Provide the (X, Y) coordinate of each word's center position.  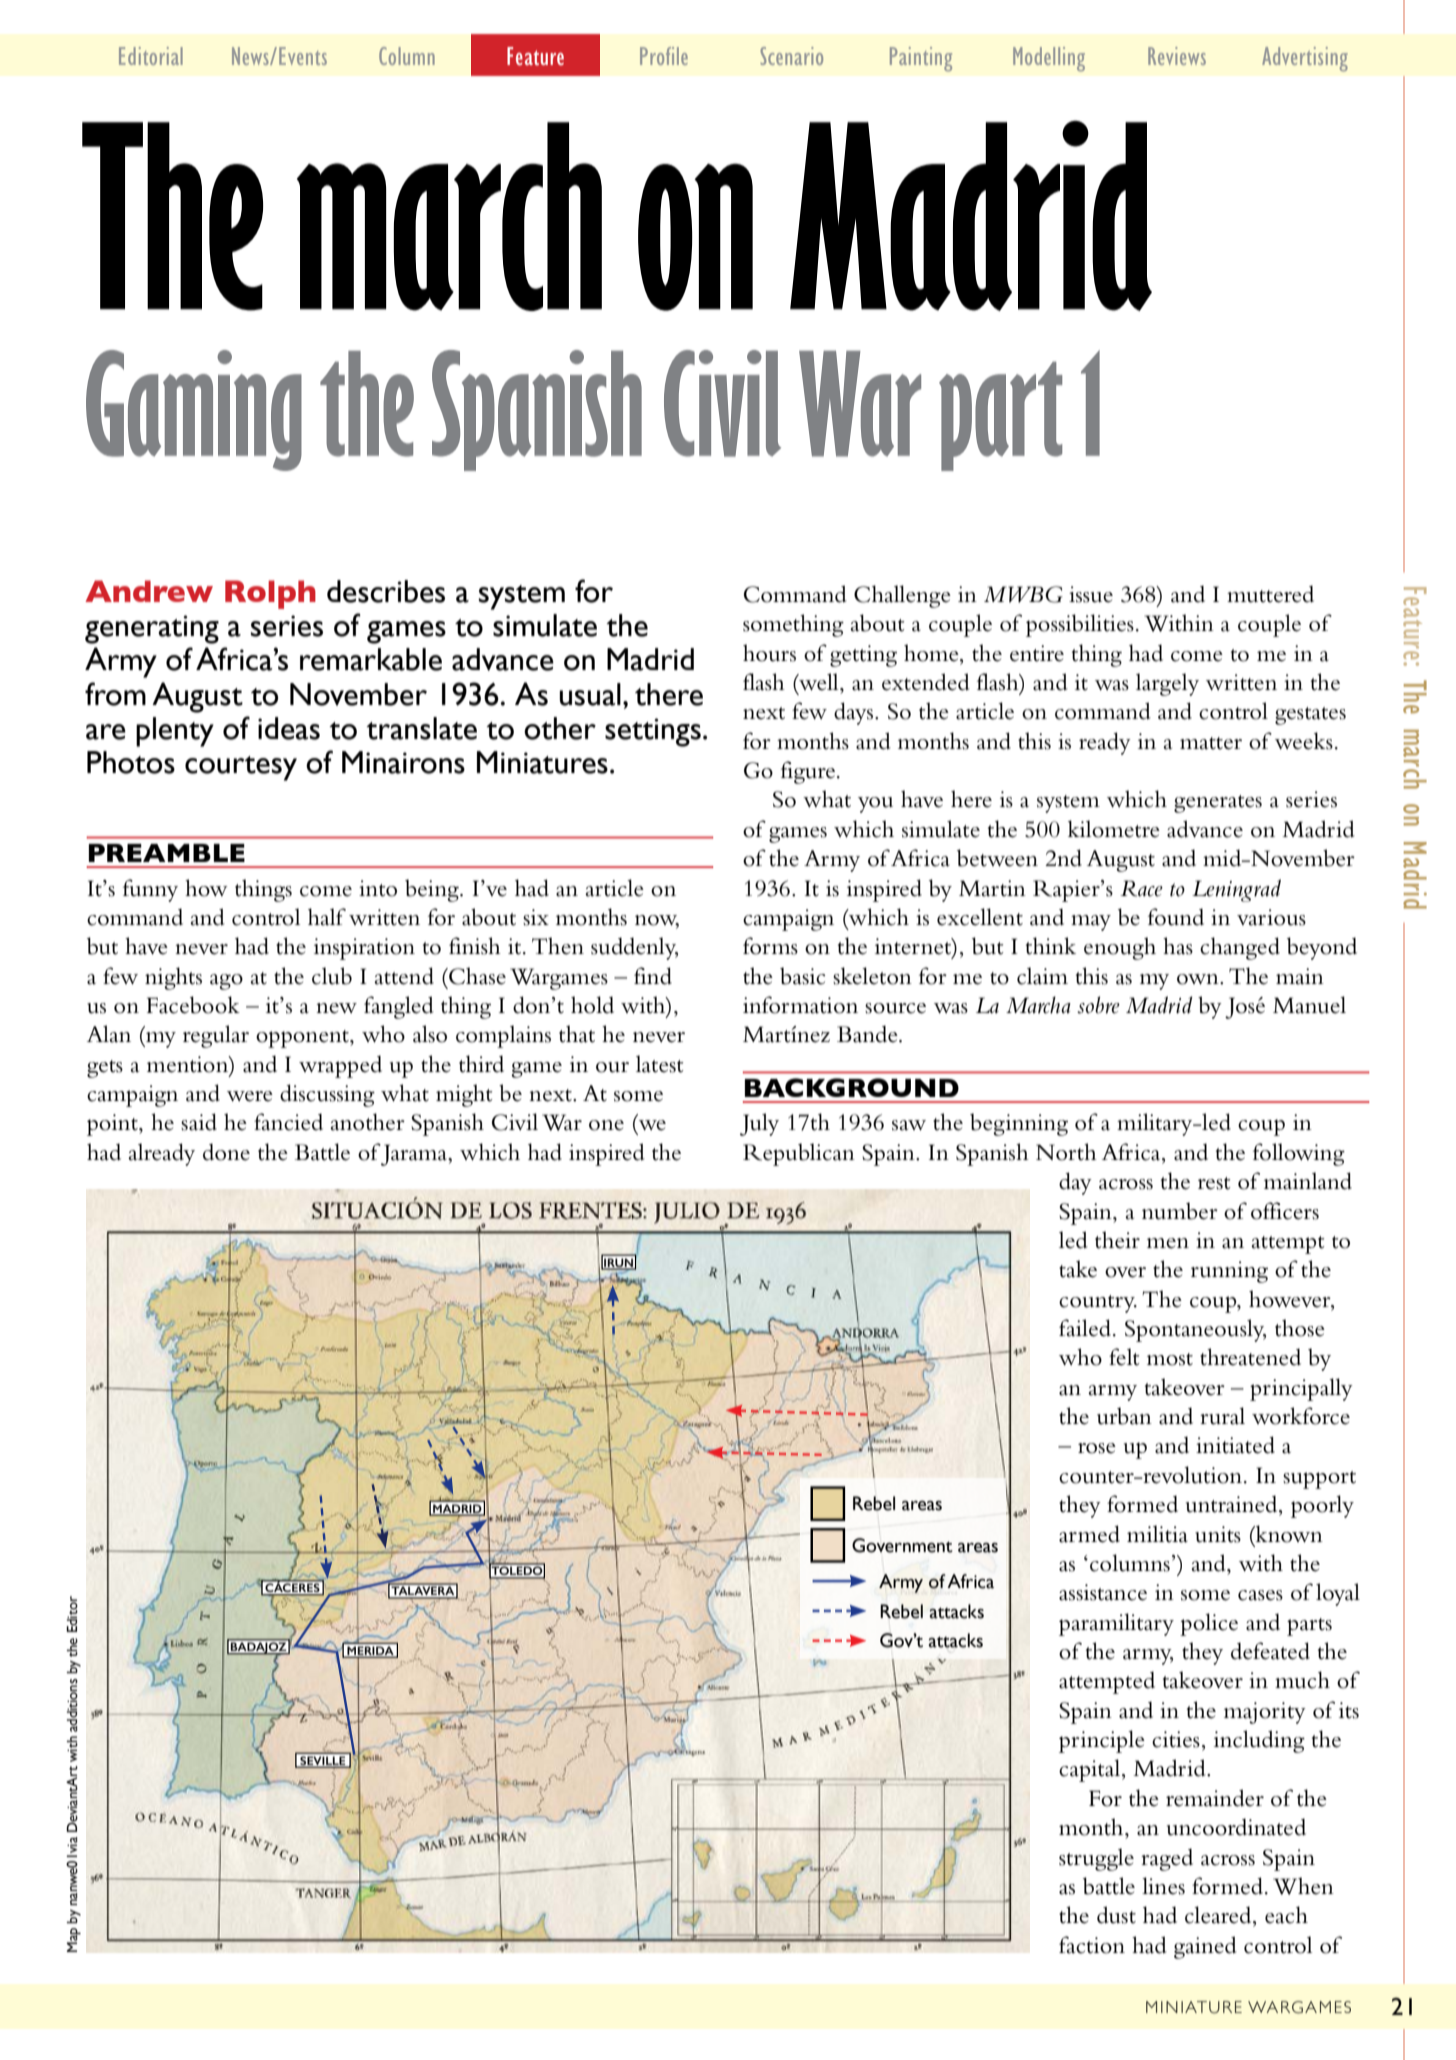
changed (1240, 948)
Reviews (1177, 56)
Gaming (194, 410)
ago (226, 982)
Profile (664, 56)
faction (1092, 1945)
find (653, 976)
